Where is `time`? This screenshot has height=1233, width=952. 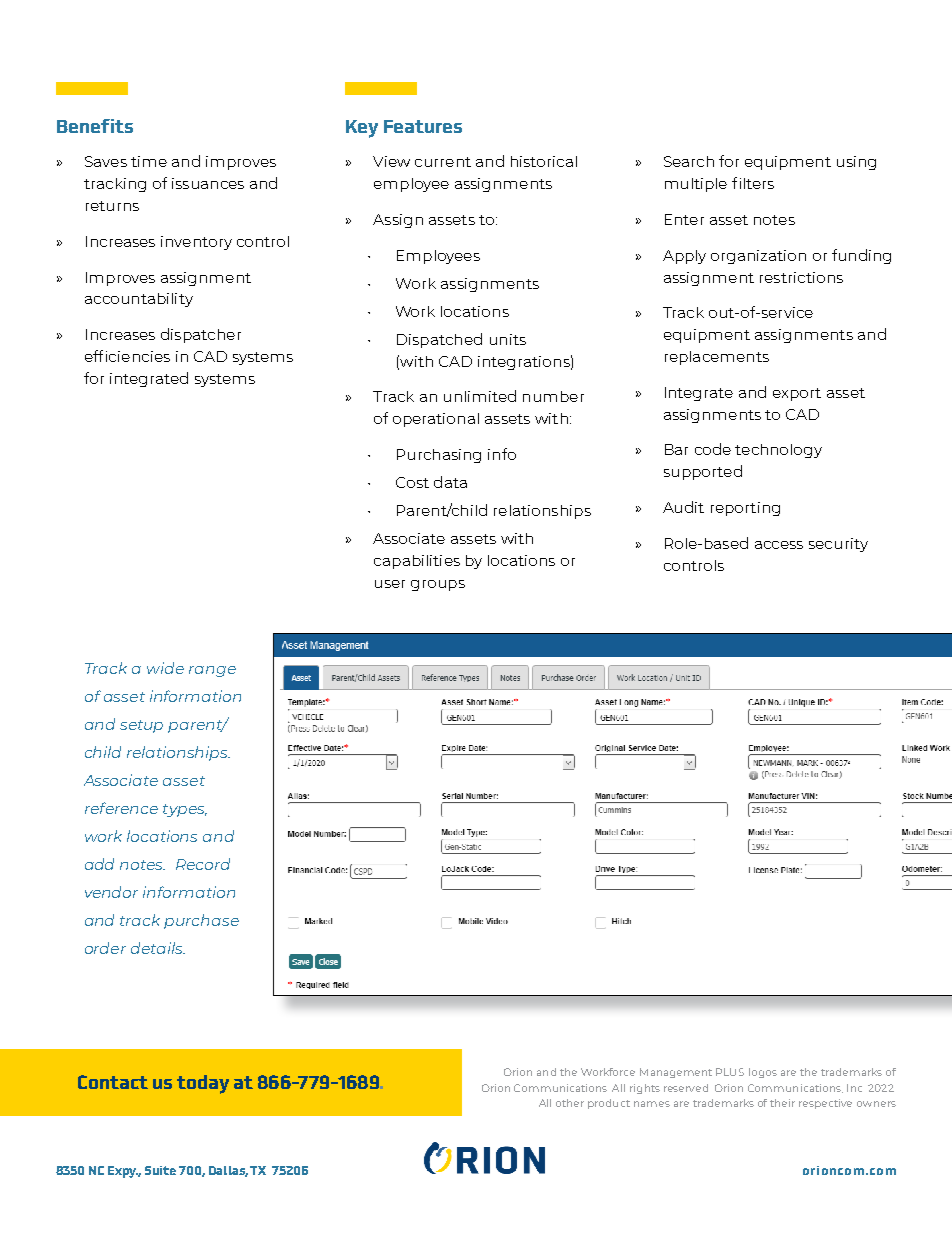
time is located at coordinates (149, 161).
